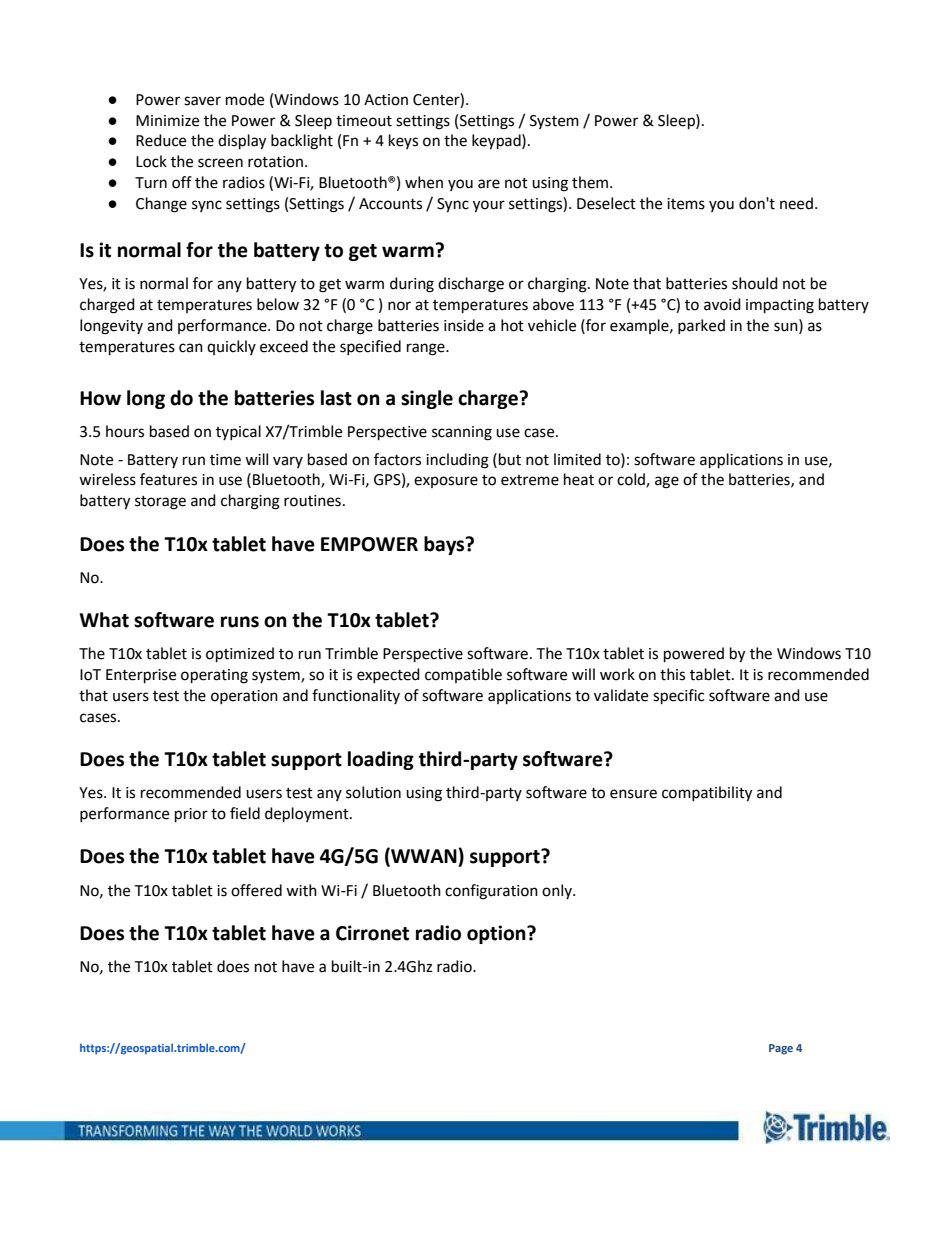  Describe the element at coordinates (256, 890) in the screenshot. I see `offered` at that location.
